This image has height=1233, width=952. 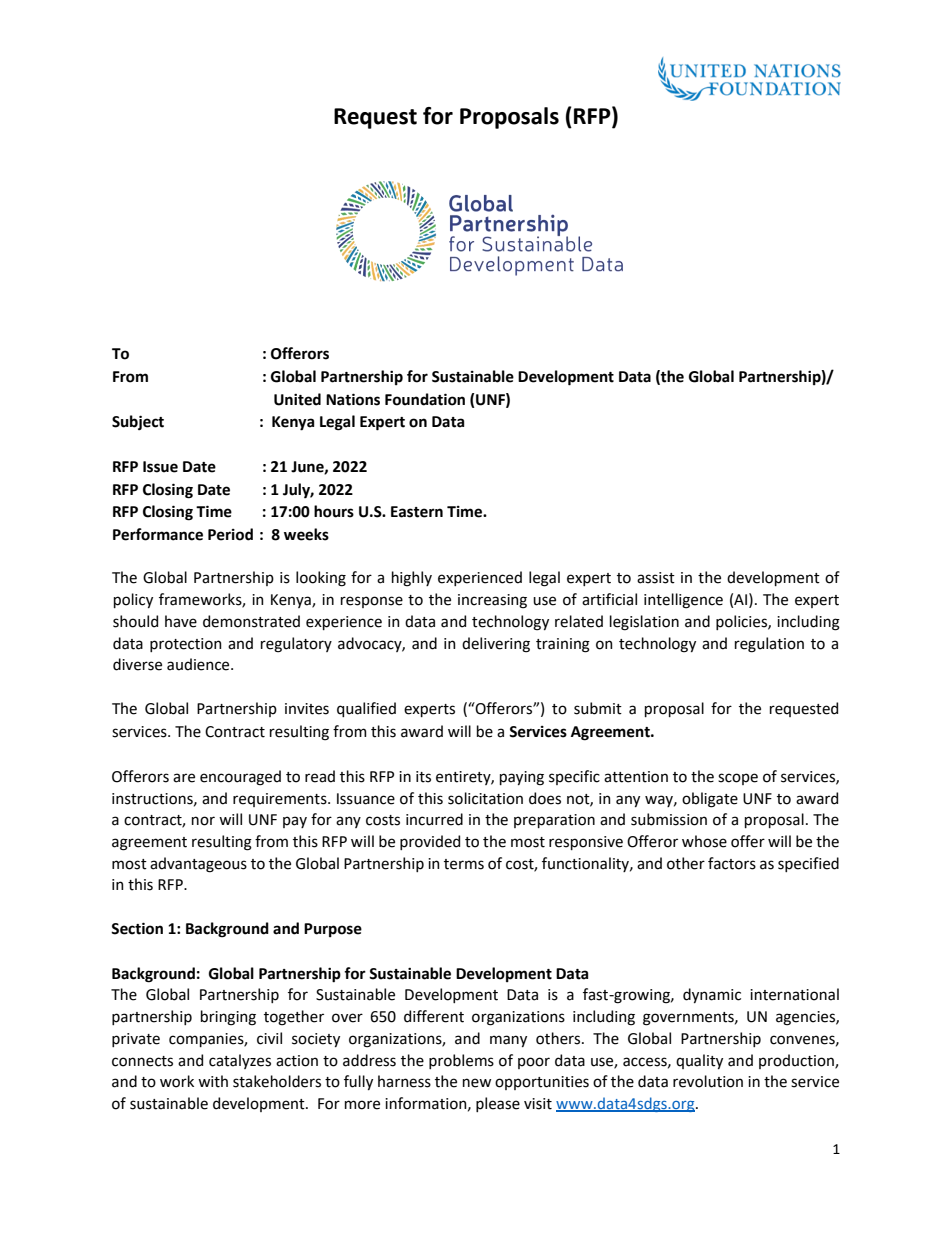 I want to click on terms, so click(x=464, y=864).
